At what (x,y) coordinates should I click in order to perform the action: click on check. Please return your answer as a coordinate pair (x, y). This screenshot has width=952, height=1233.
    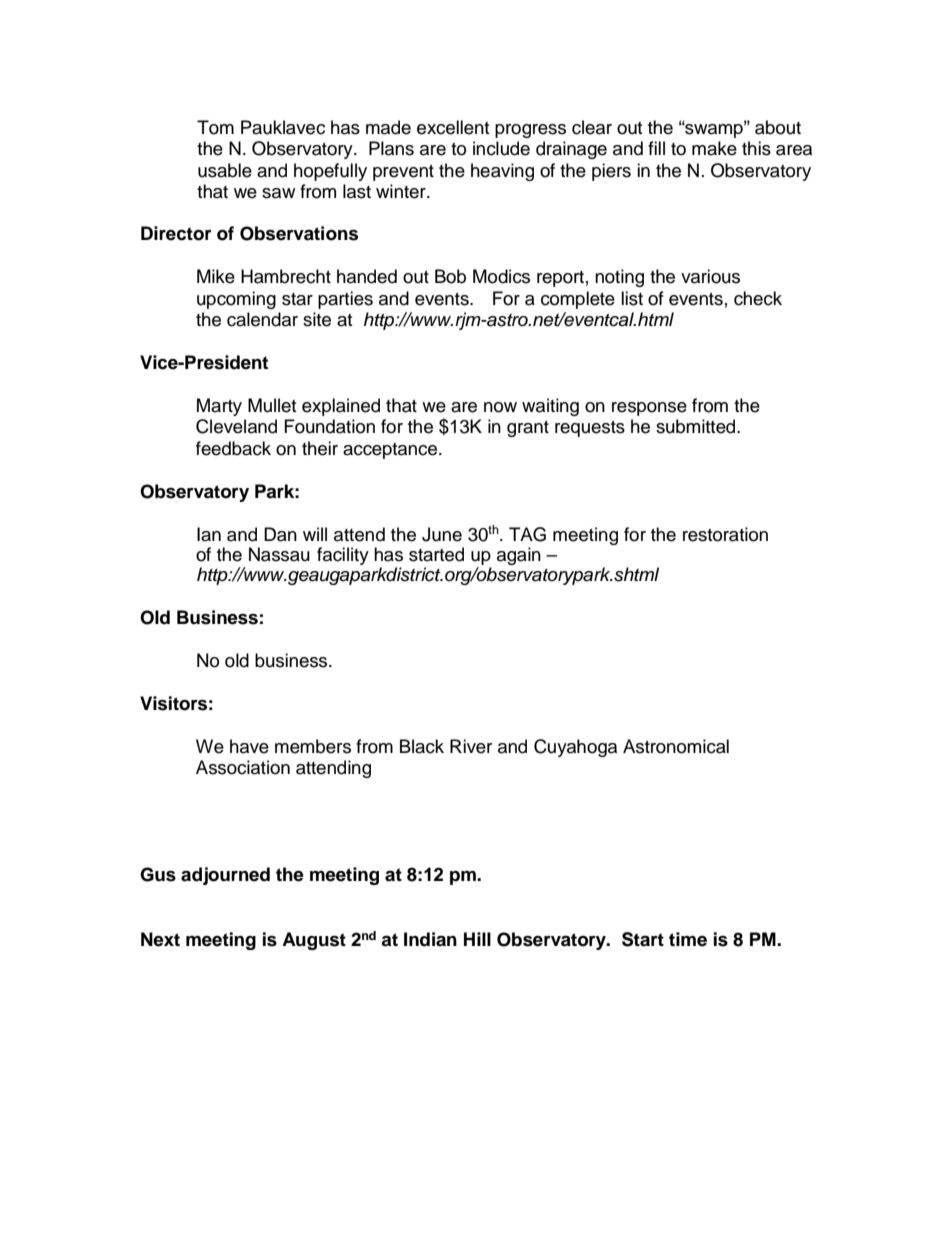
    Looking at the image, I should click on (758, 298).
